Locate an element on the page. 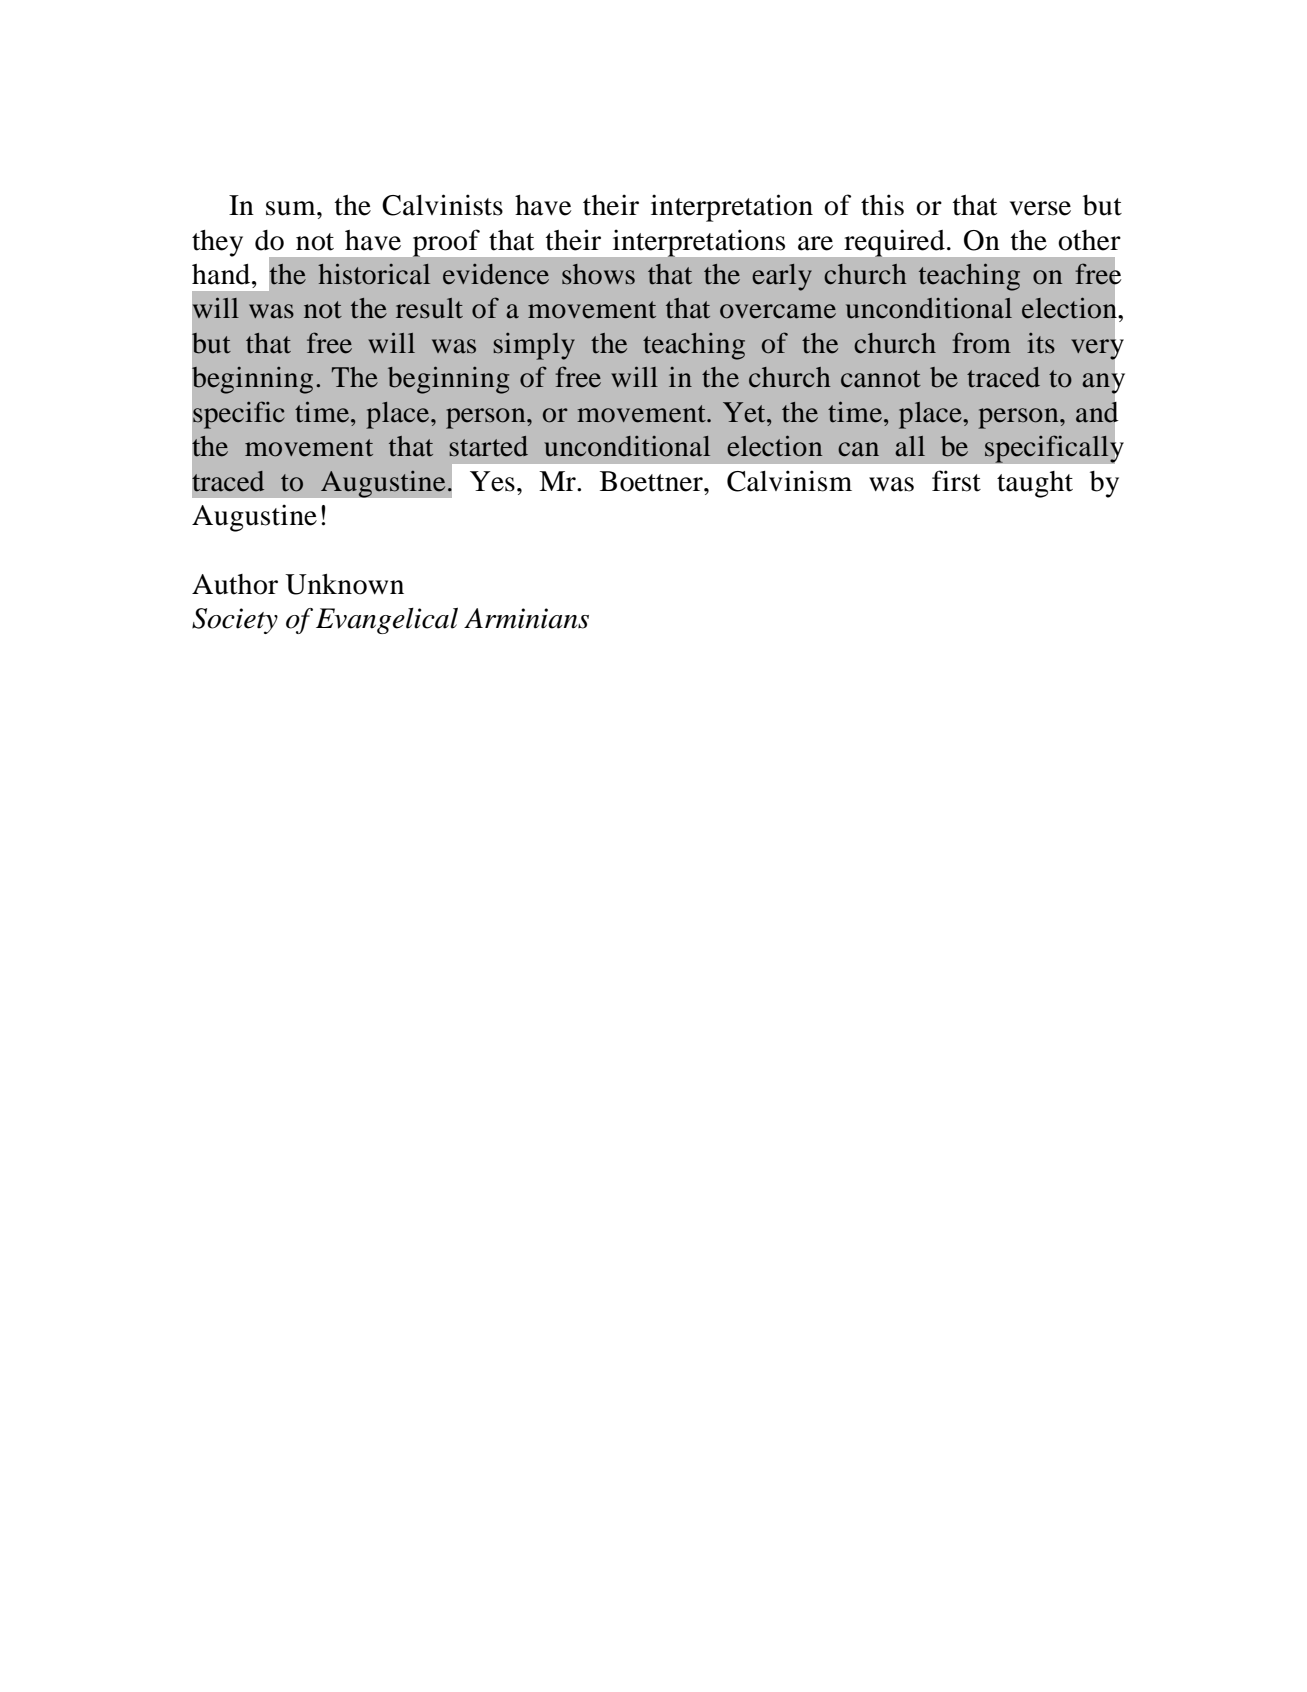  Calvinists is located at coordinates (442, 205).
